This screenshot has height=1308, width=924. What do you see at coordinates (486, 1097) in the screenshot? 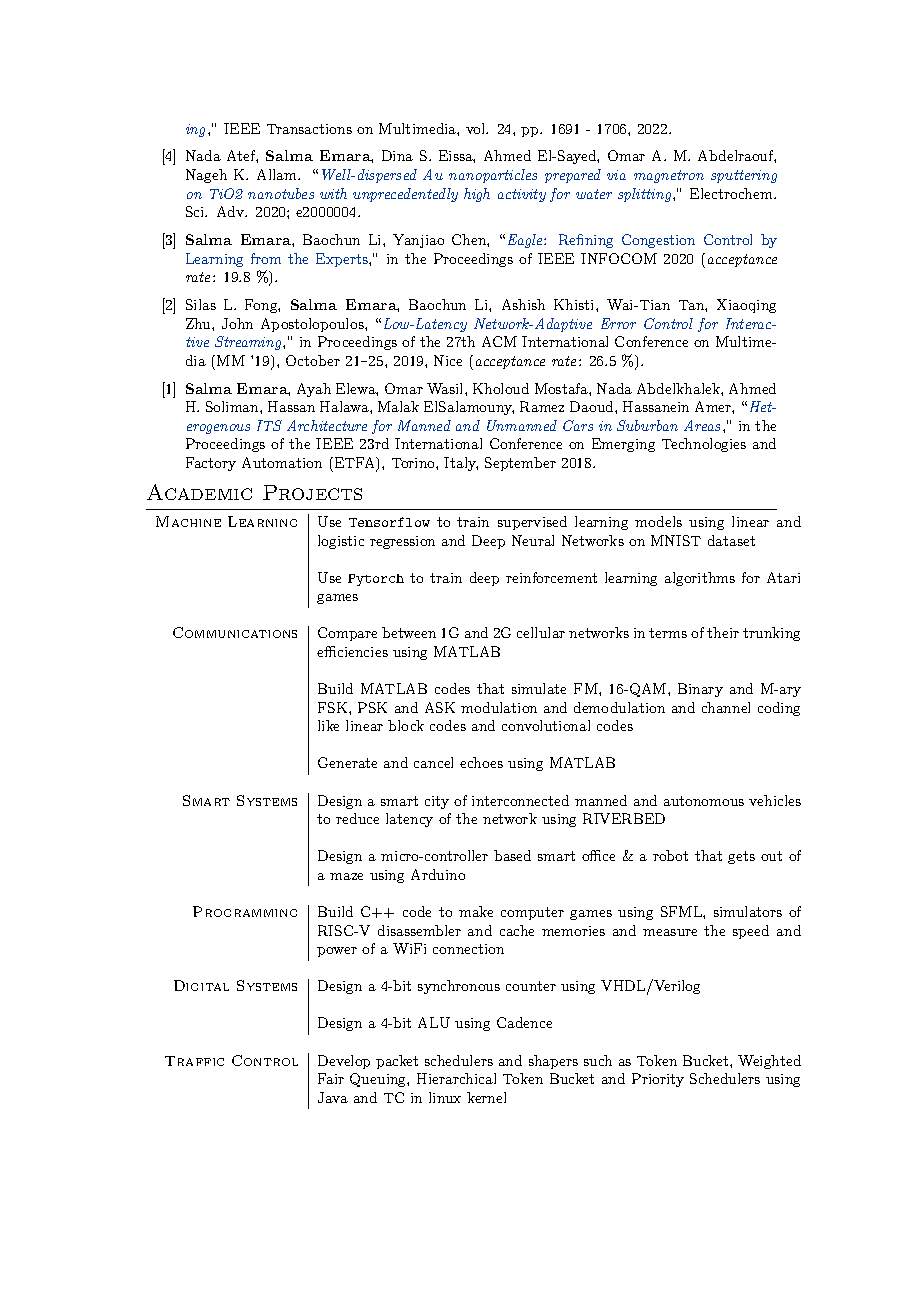
I see `kernel` at bounding box center [486, 1097].
